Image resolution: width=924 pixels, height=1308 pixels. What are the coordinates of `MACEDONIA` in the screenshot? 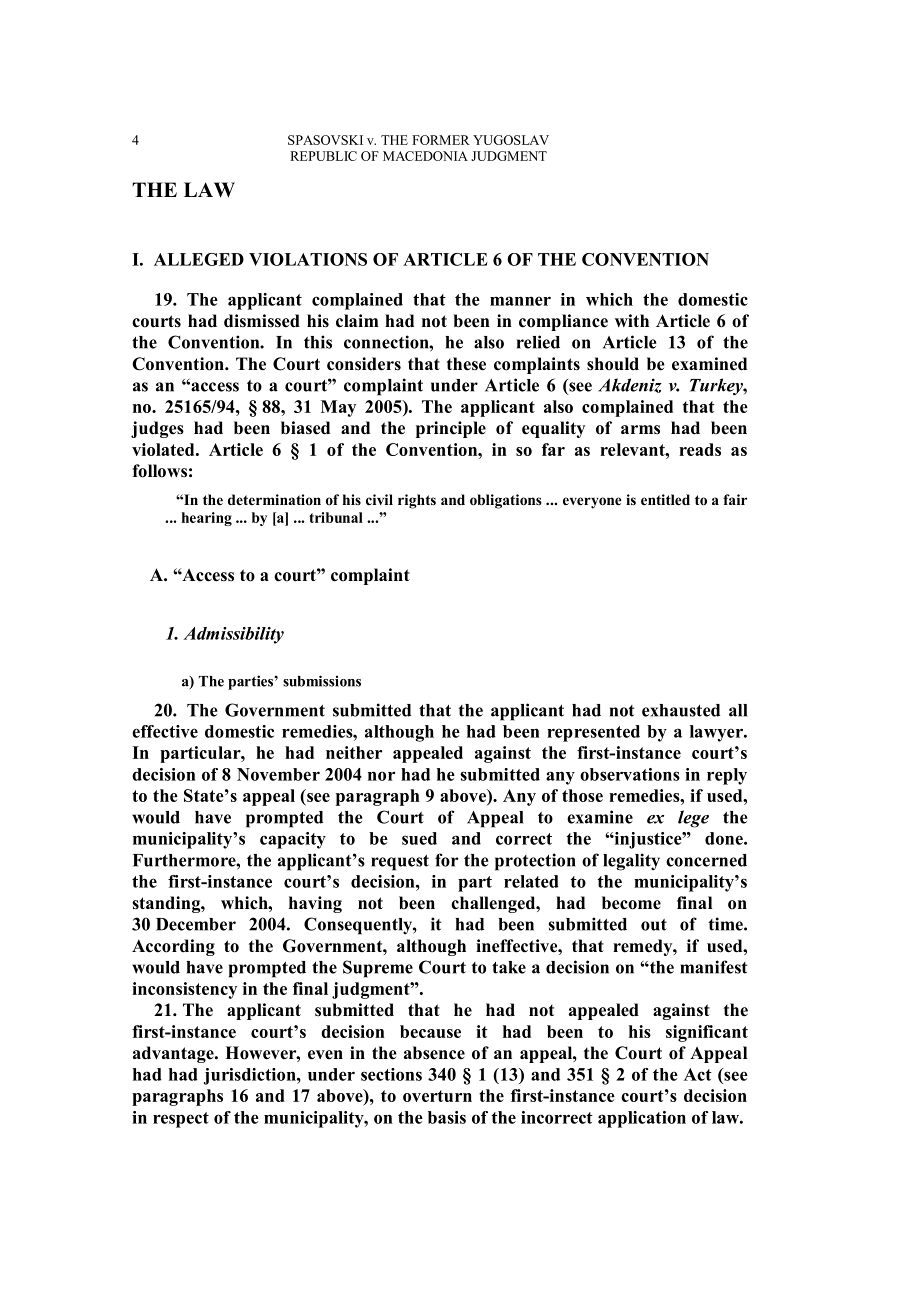 It's located at (425, 156).
